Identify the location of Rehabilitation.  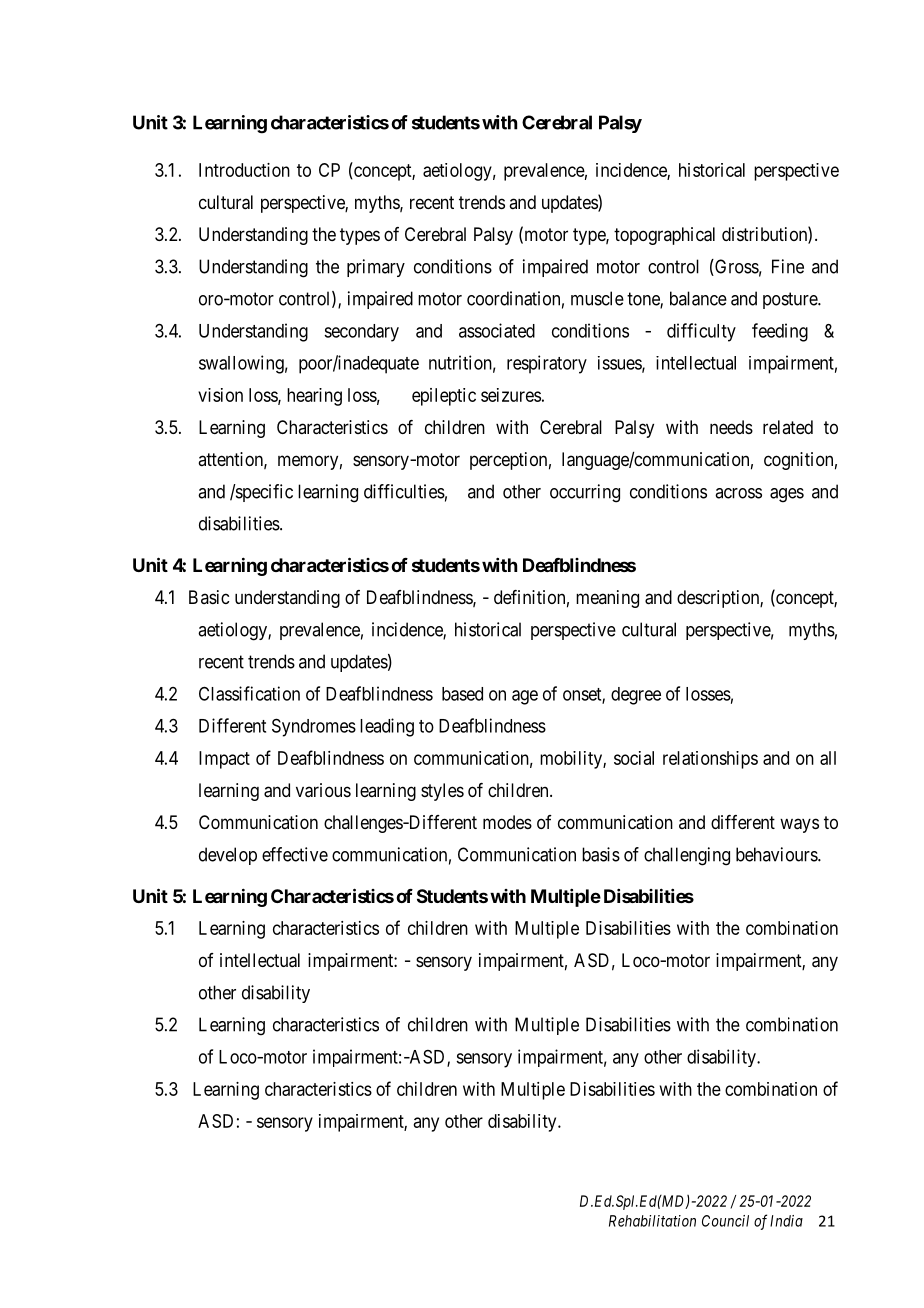
(652, 1221).
